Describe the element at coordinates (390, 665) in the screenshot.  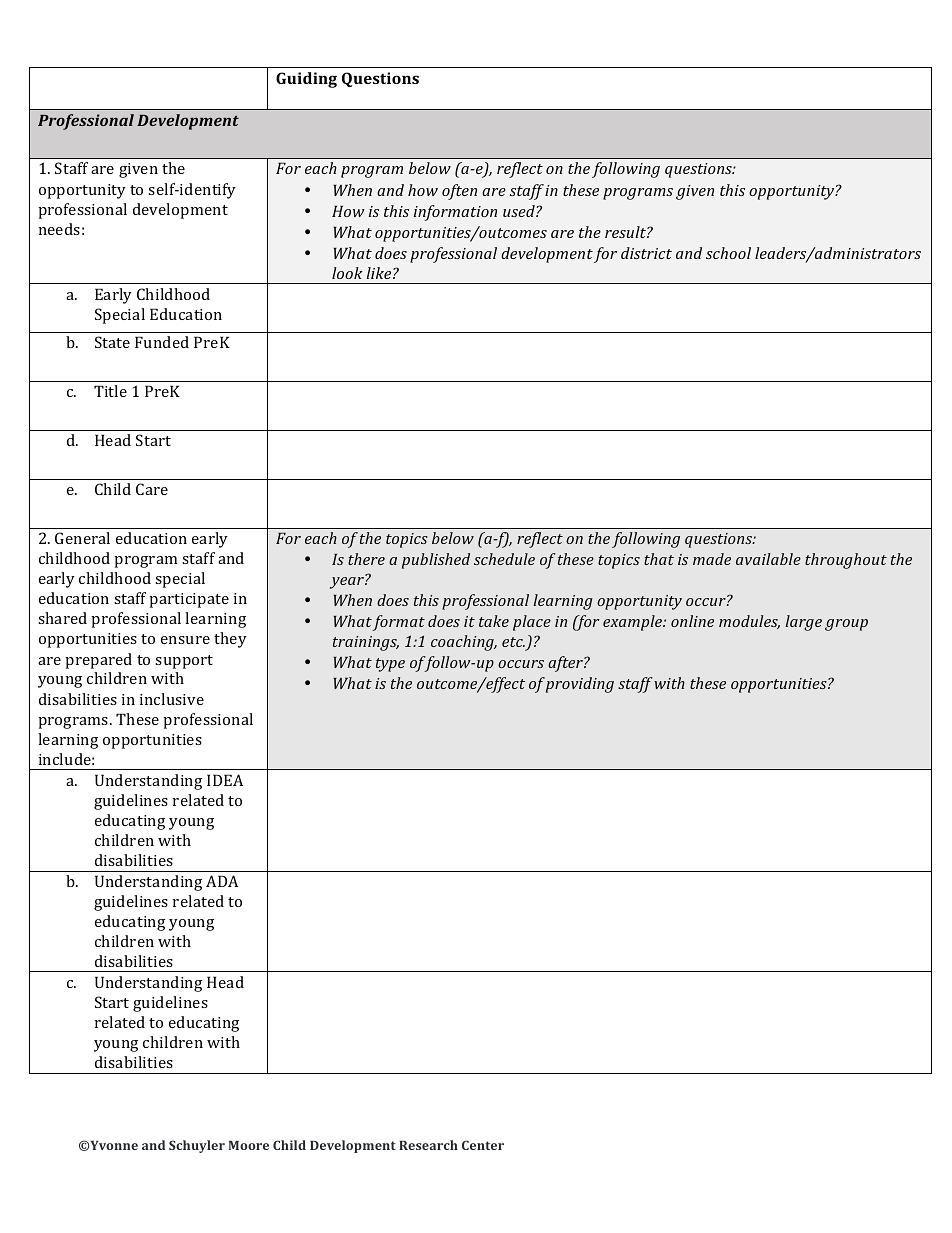
I see `type` at that location.
